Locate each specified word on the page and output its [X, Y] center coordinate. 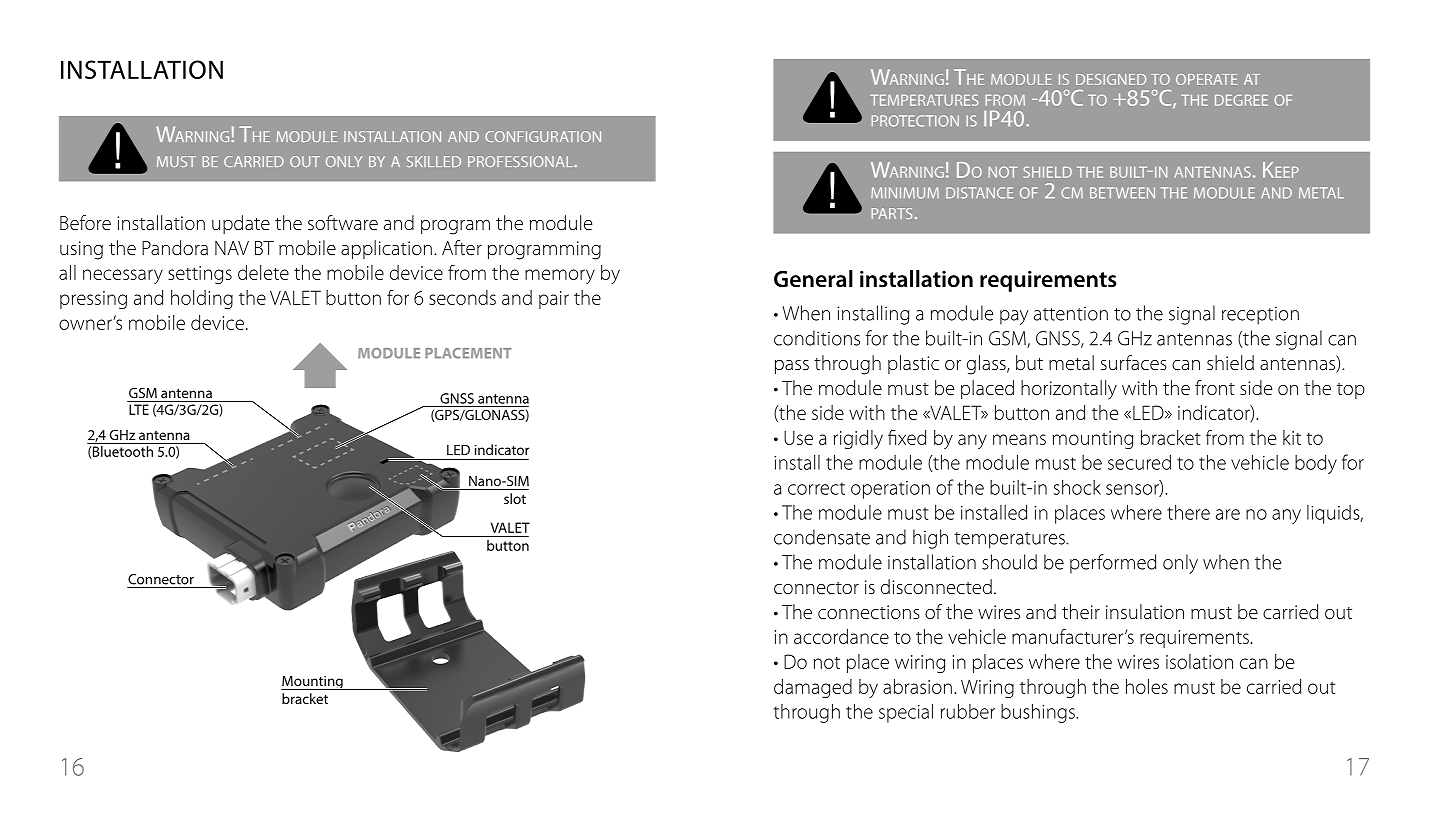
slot [515, 498]
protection [915, 121]
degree [1241, 100]
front [1215, 387]
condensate [822, 537]
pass [792, 367]
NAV [232, 248]
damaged [813, 688]
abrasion [917, 686]
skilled [434, 161]
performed [1113, 564]
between [1122, 193]
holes [1147, 686]
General [813, 279]
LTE [139, 409]
